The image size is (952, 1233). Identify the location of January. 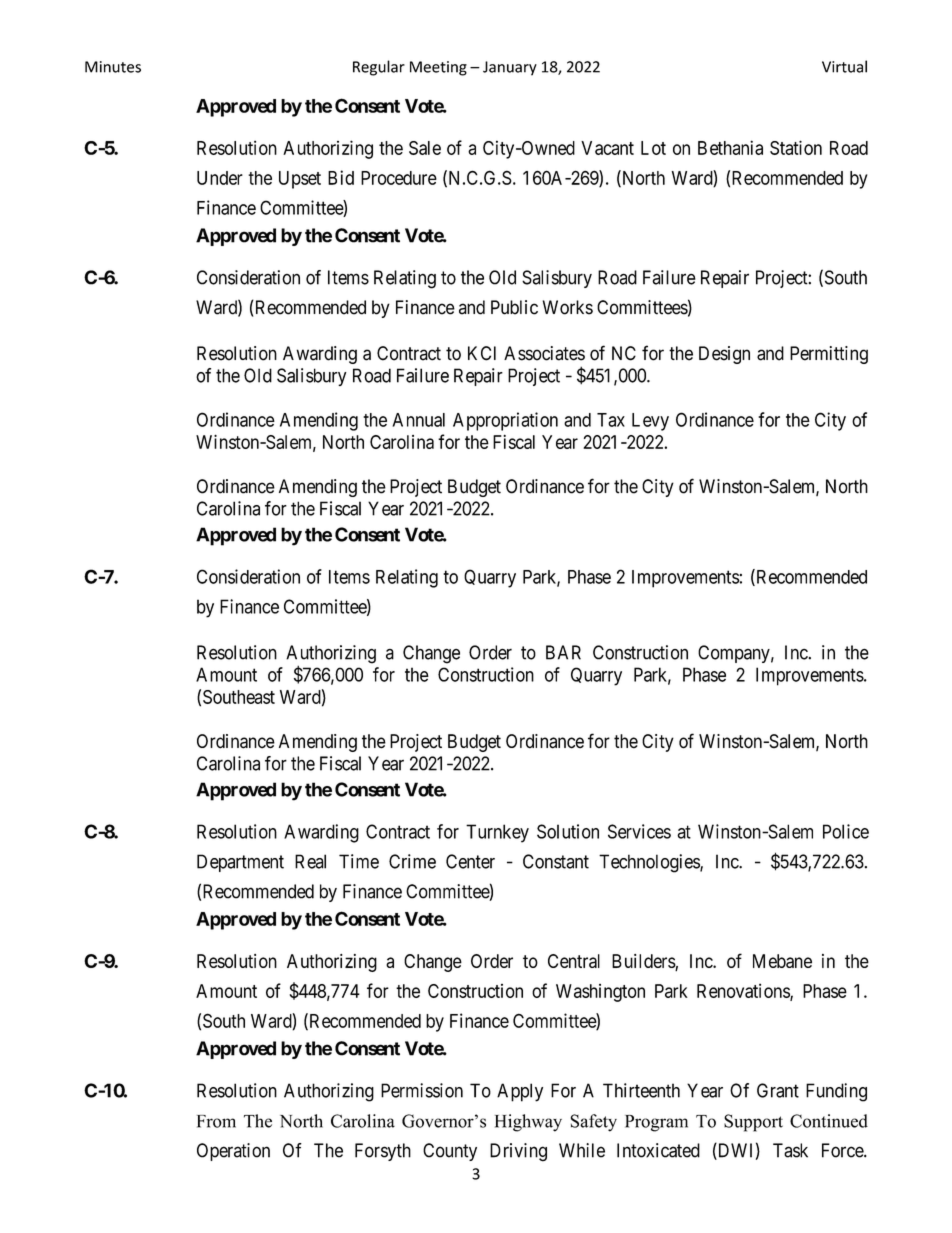
(510, 68).
